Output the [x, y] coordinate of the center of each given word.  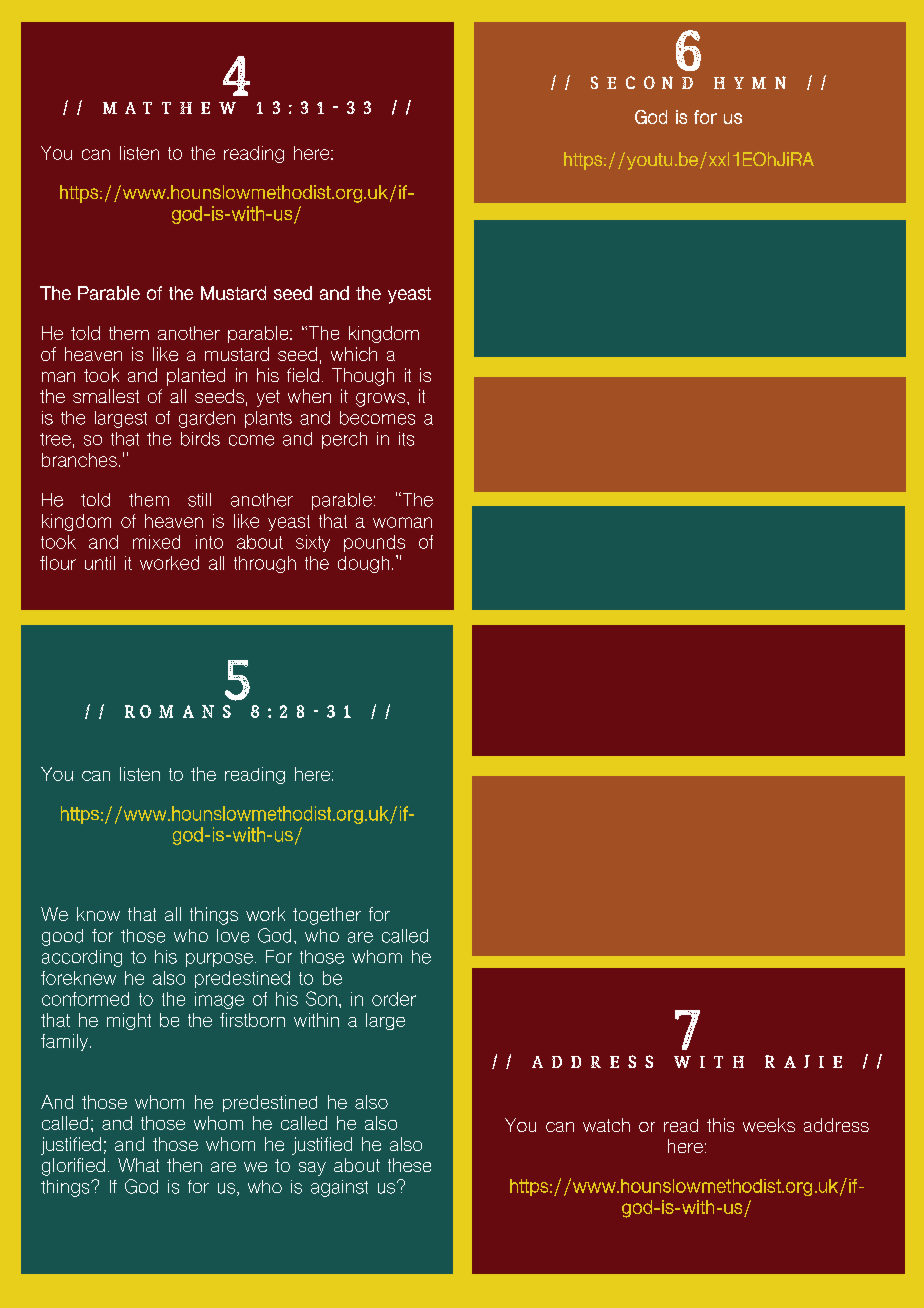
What [138, 1165]
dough [363, 564]
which [354, 354]
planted [196, 377]
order [394, 999]
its [406, 439]
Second [642, 82]
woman [402, 522]
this [720, 1125]
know [98, 914]
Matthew [169, 108]
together [327, 916]
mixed [156, 542]
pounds [374, 543]
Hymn [750, 82]
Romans [178, 711]
